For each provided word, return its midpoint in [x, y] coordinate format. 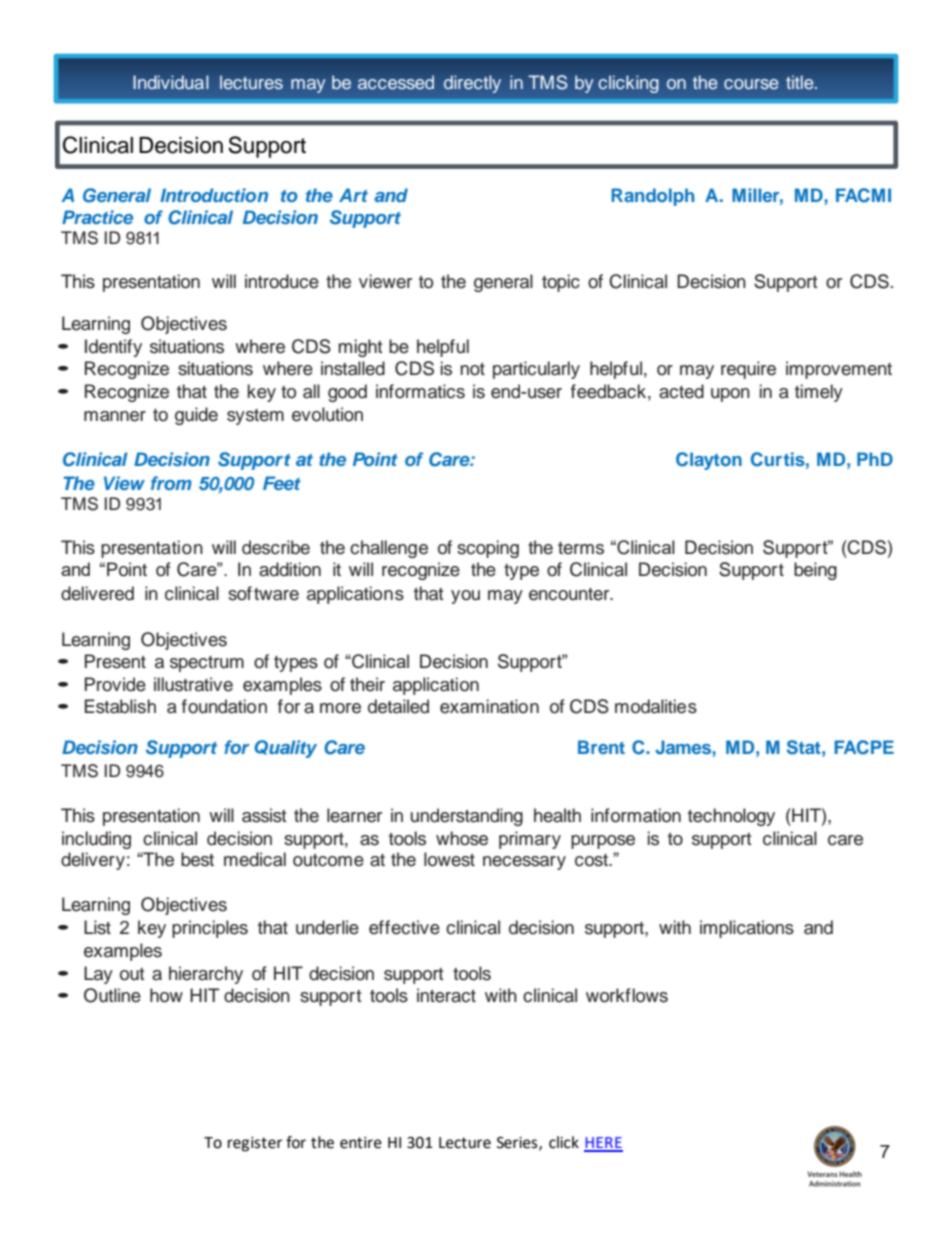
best [197, 859]
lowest [449, 859]
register [255, 1144]
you [465, 597]
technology [731, 817]
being [815, 571]
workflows [627, 995]
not [472, 369]
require [748, 370]
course [751, 84]
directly [472, 84]
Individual [171, 82]
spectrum [207, 664]
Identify [113, 348]
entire [361, 1143]
